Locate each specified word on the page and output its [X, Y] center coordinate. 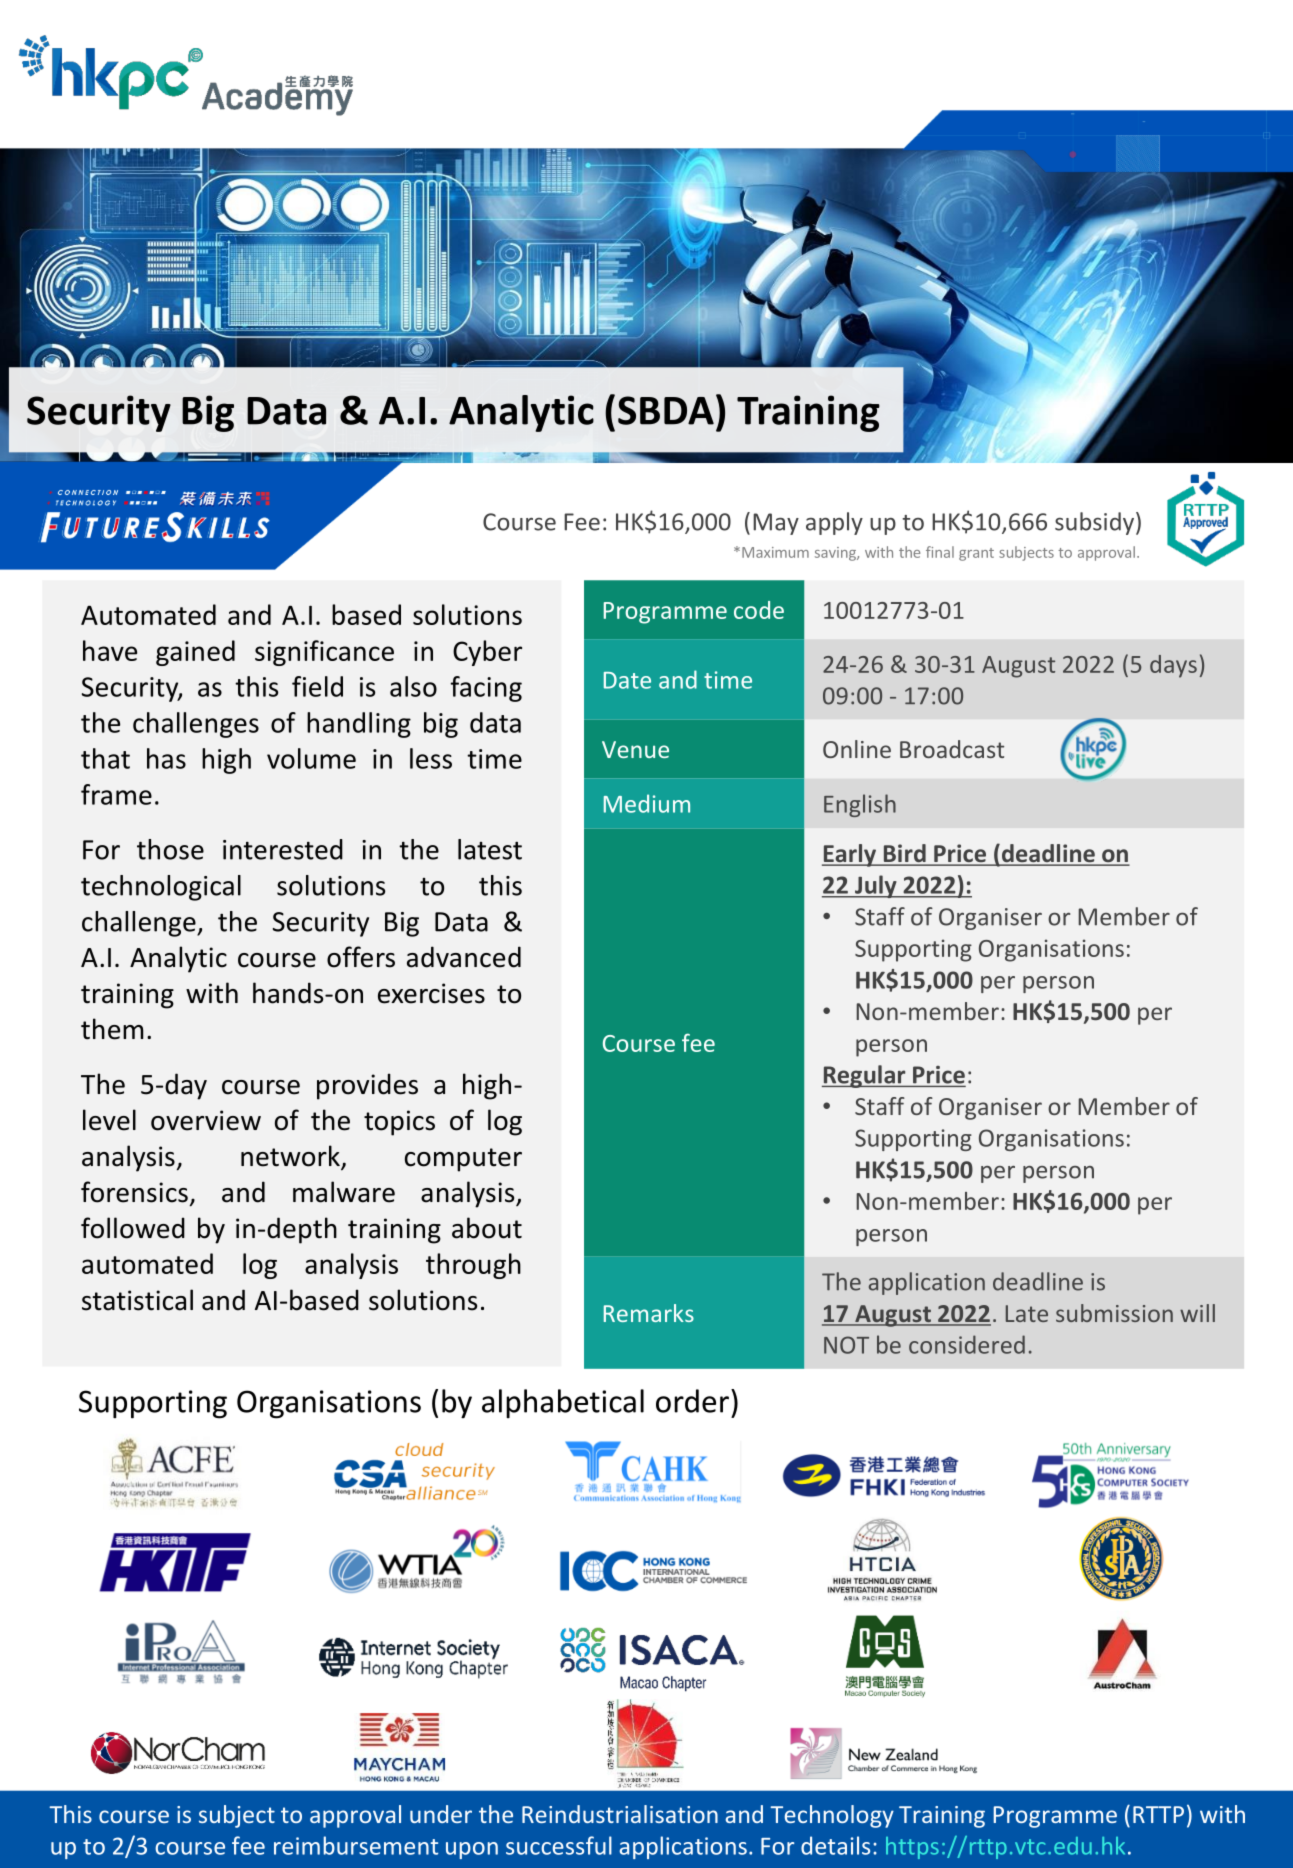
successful [559, 1845]
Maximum [775, 552]
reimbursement [356, 1845]
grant [976, 554]
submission [1114, 1313]
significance [324, 653]
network [291, 1157]
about [487, 1228]
